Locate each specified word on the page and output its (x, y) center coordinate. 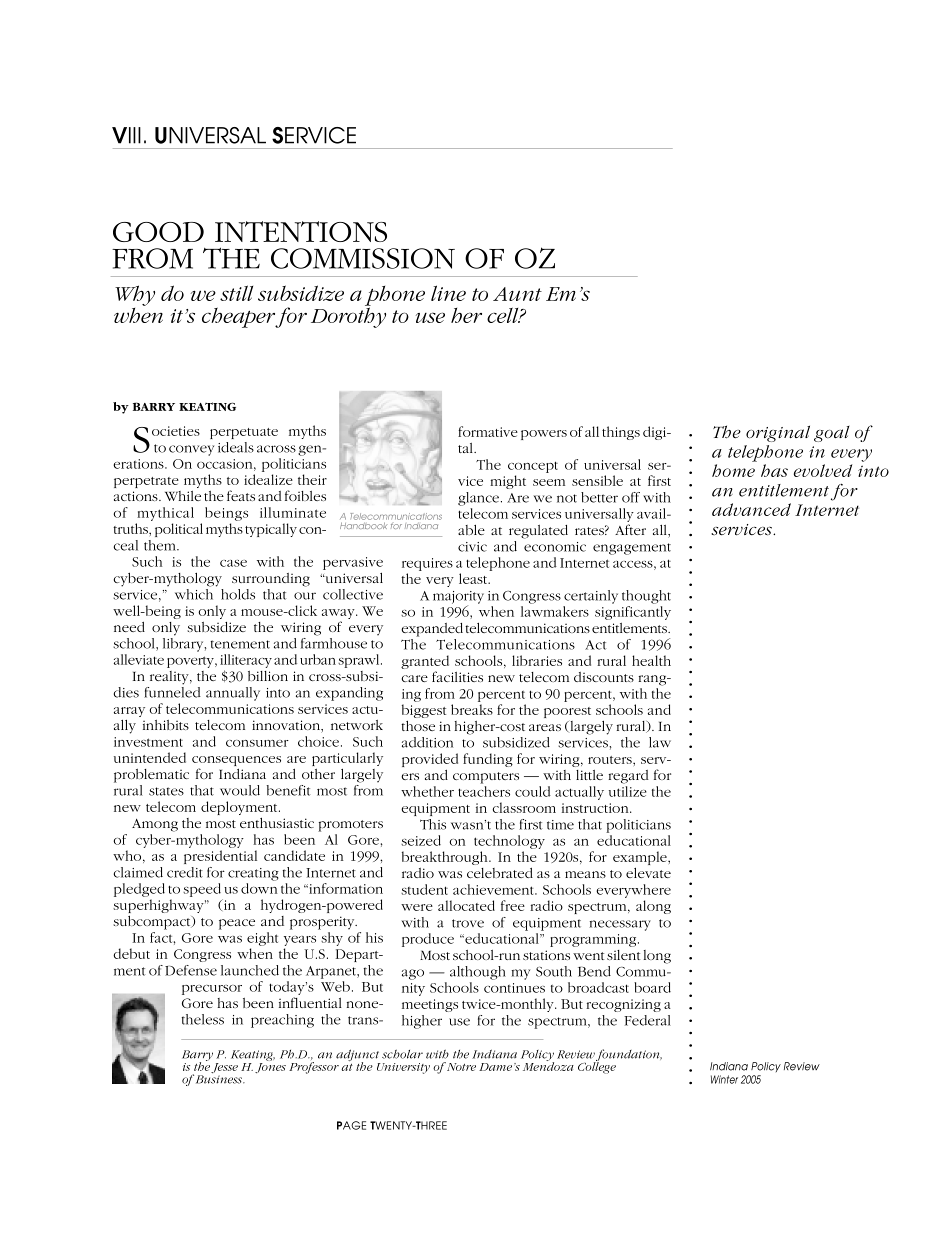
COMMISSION (363, 258)
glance (480, 499)
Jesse (224, 1069)
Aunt (517, 294)
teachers (484, 791)
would (240, 790)
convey (191, 450)
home (733, 470)
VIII (126, 135)
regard (629, 777)
